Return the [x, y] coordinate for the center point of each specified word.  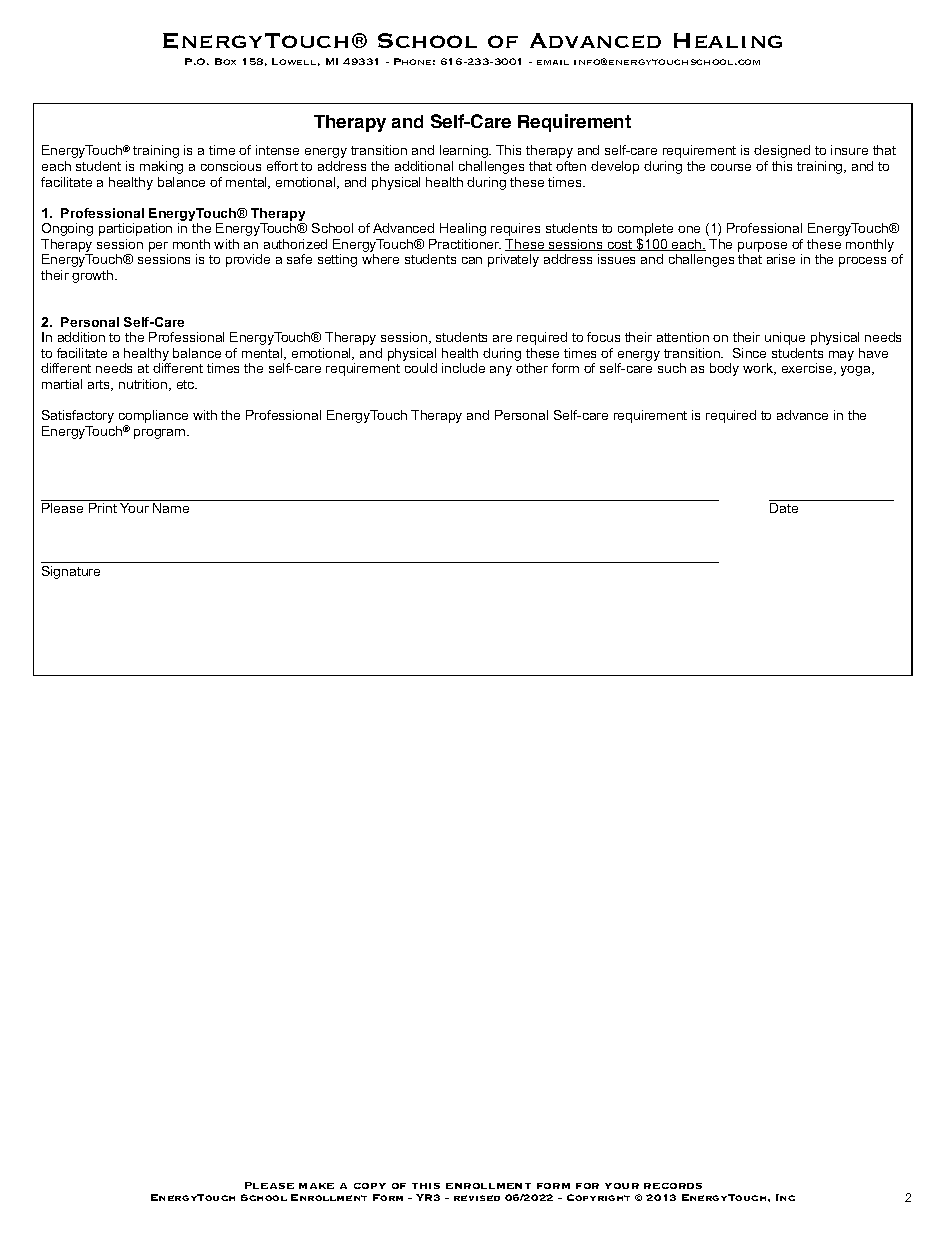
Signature [71, 572]
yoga [857, 371]
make [316, 1186]
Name [171, 508]
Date [784, 508]
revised [477, 1198]
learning [465, 151]
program [161, 434]
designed [782, 151]
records [673, 1186]
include [463, 368]
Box [225, 61]
